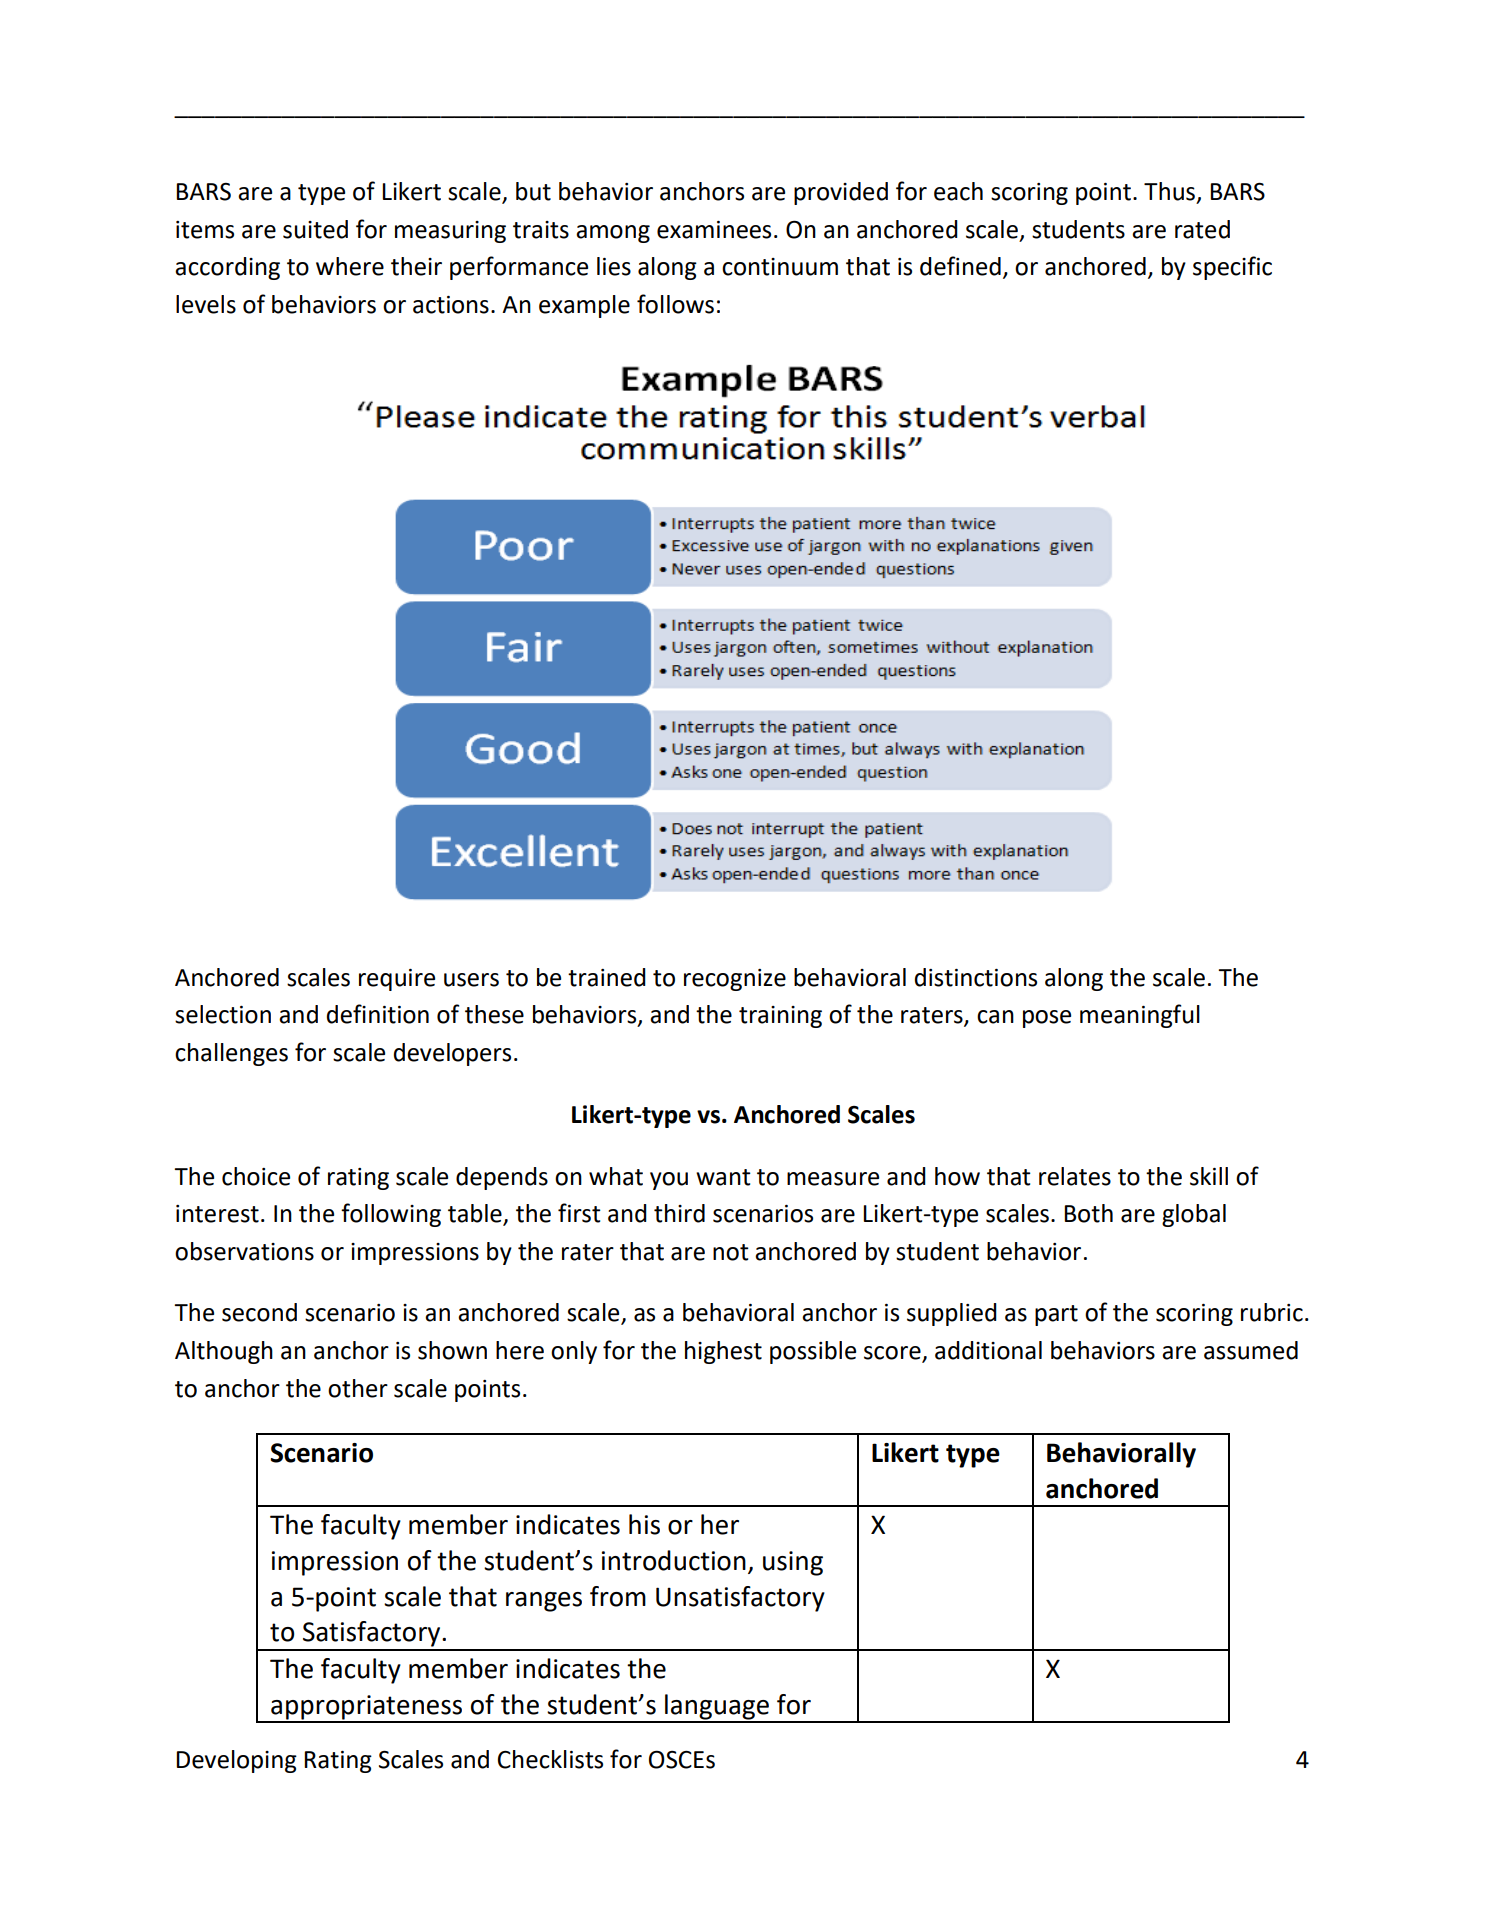 This page has width=1486, height=1924. I want to click on suited, so click(315, 229).
